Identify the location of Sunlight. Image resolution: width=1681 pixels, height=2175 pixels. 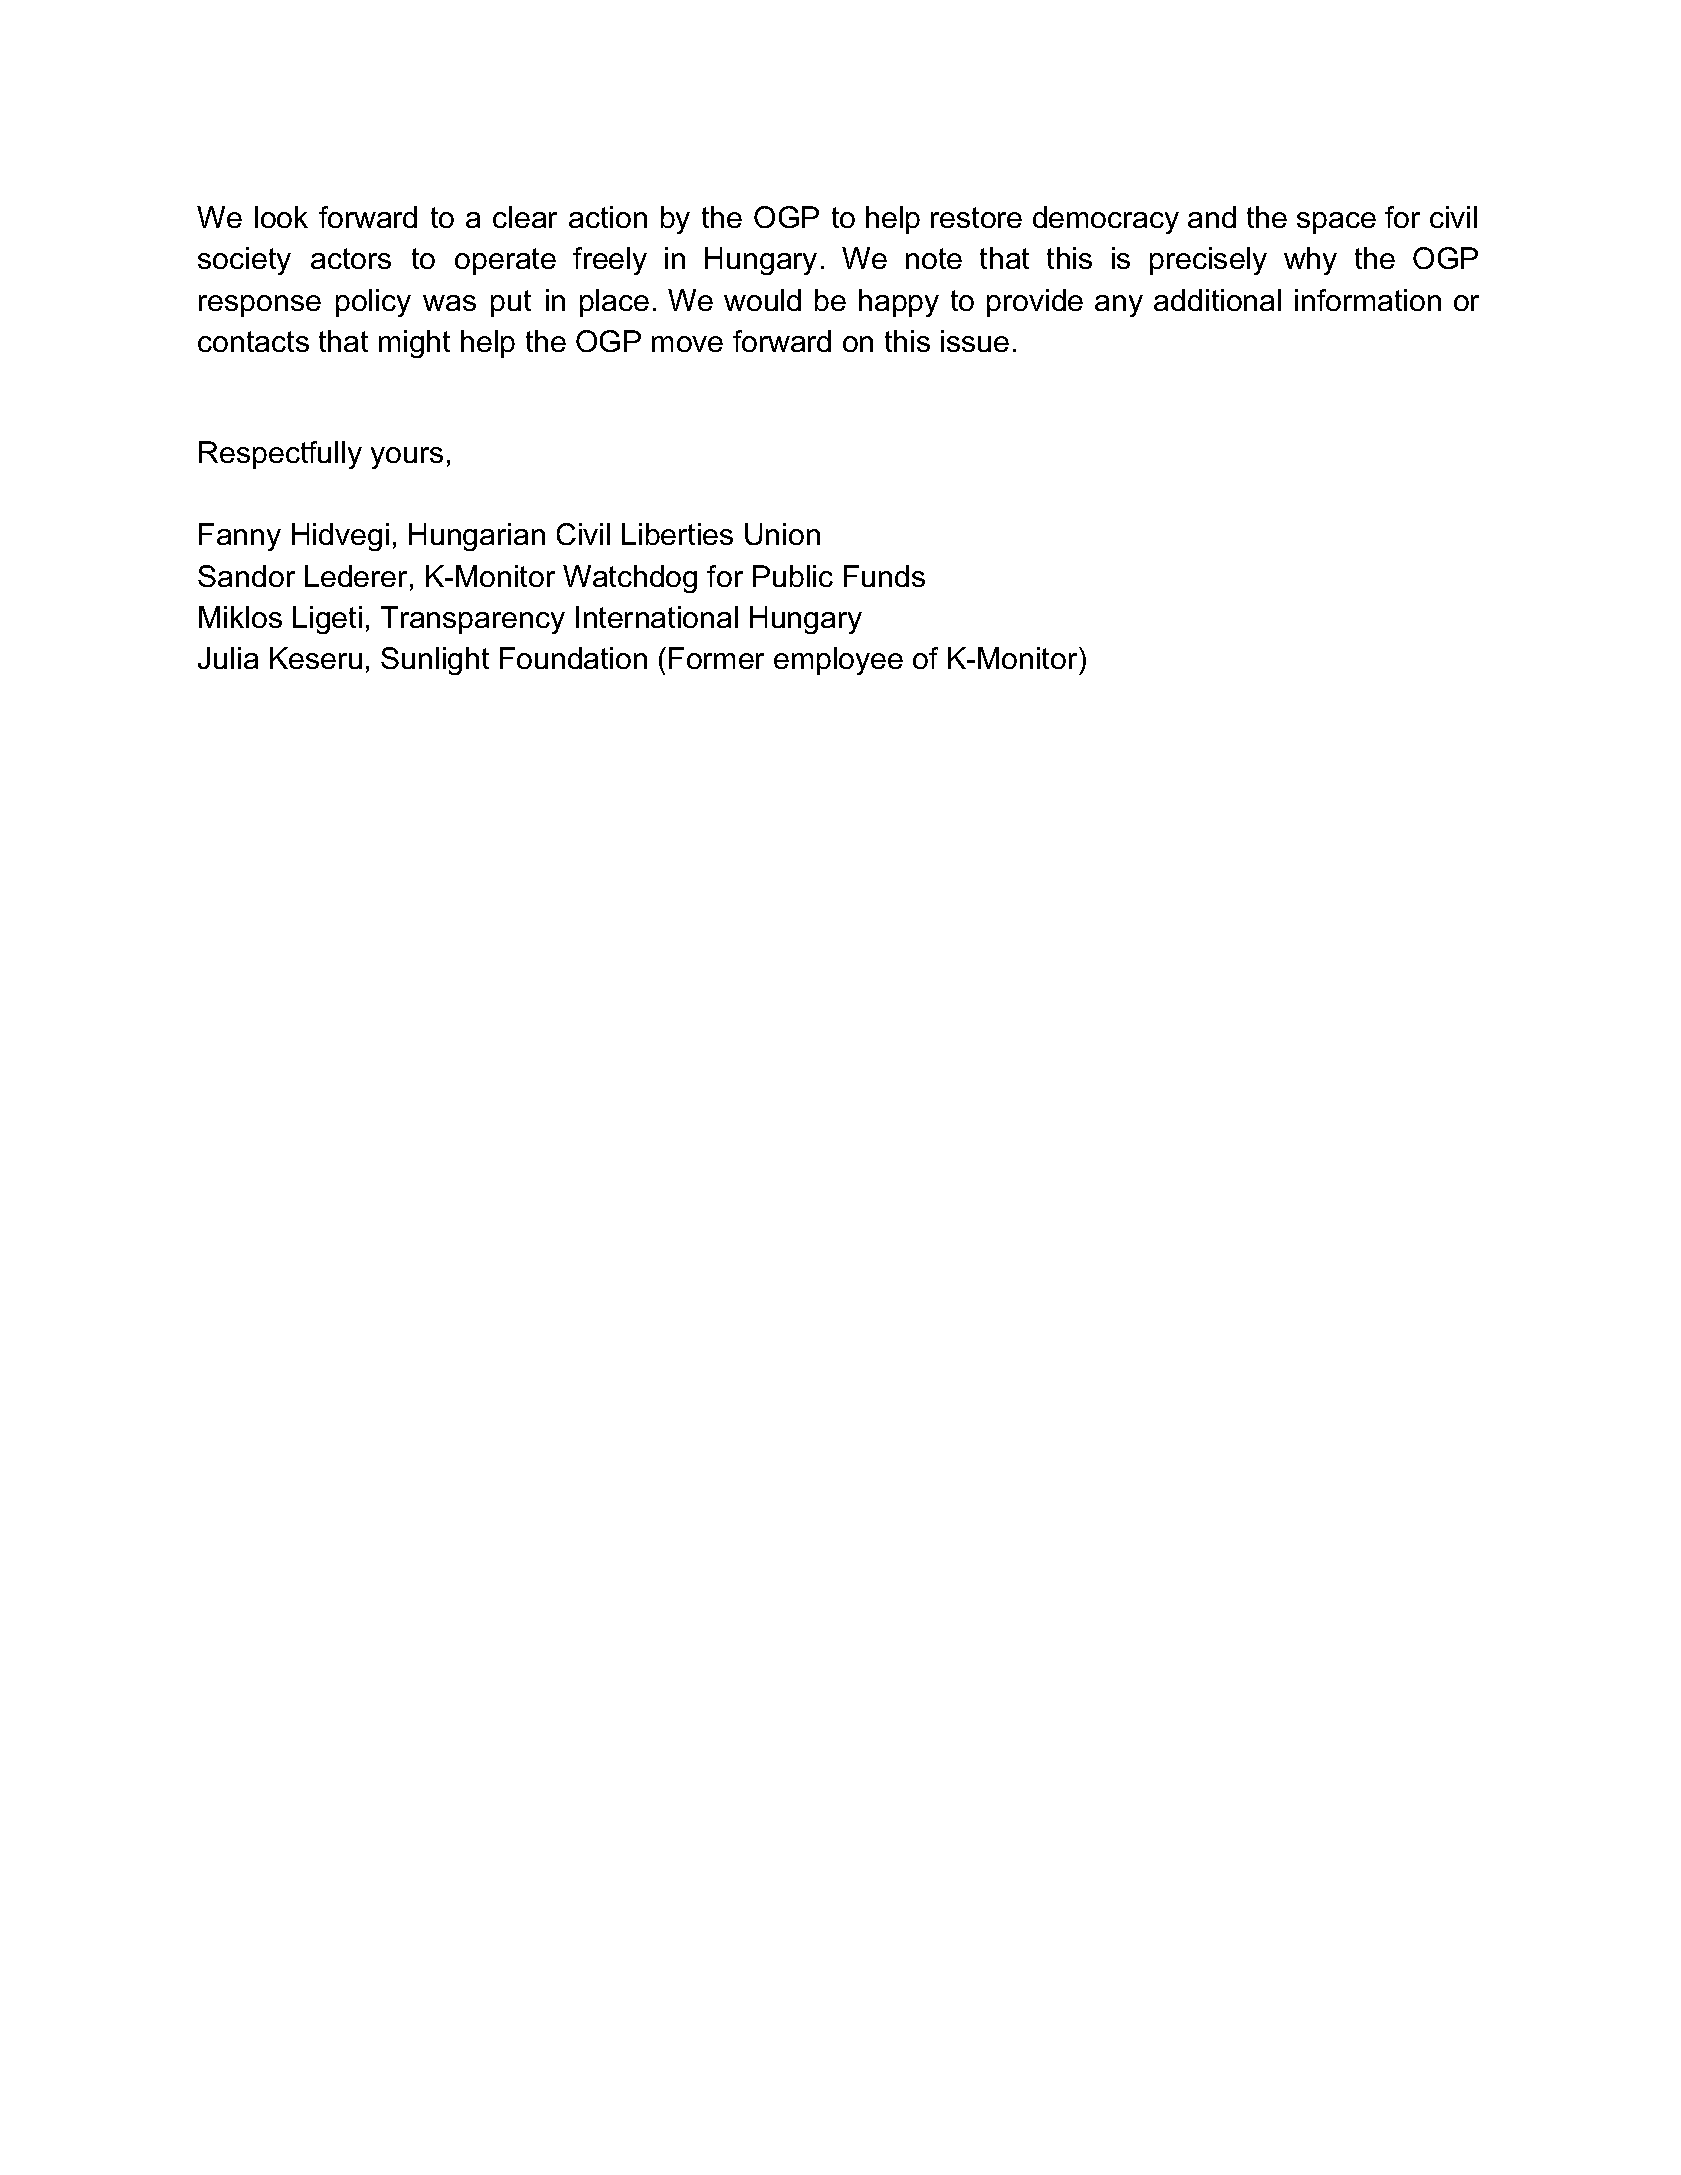
(435, 661).
